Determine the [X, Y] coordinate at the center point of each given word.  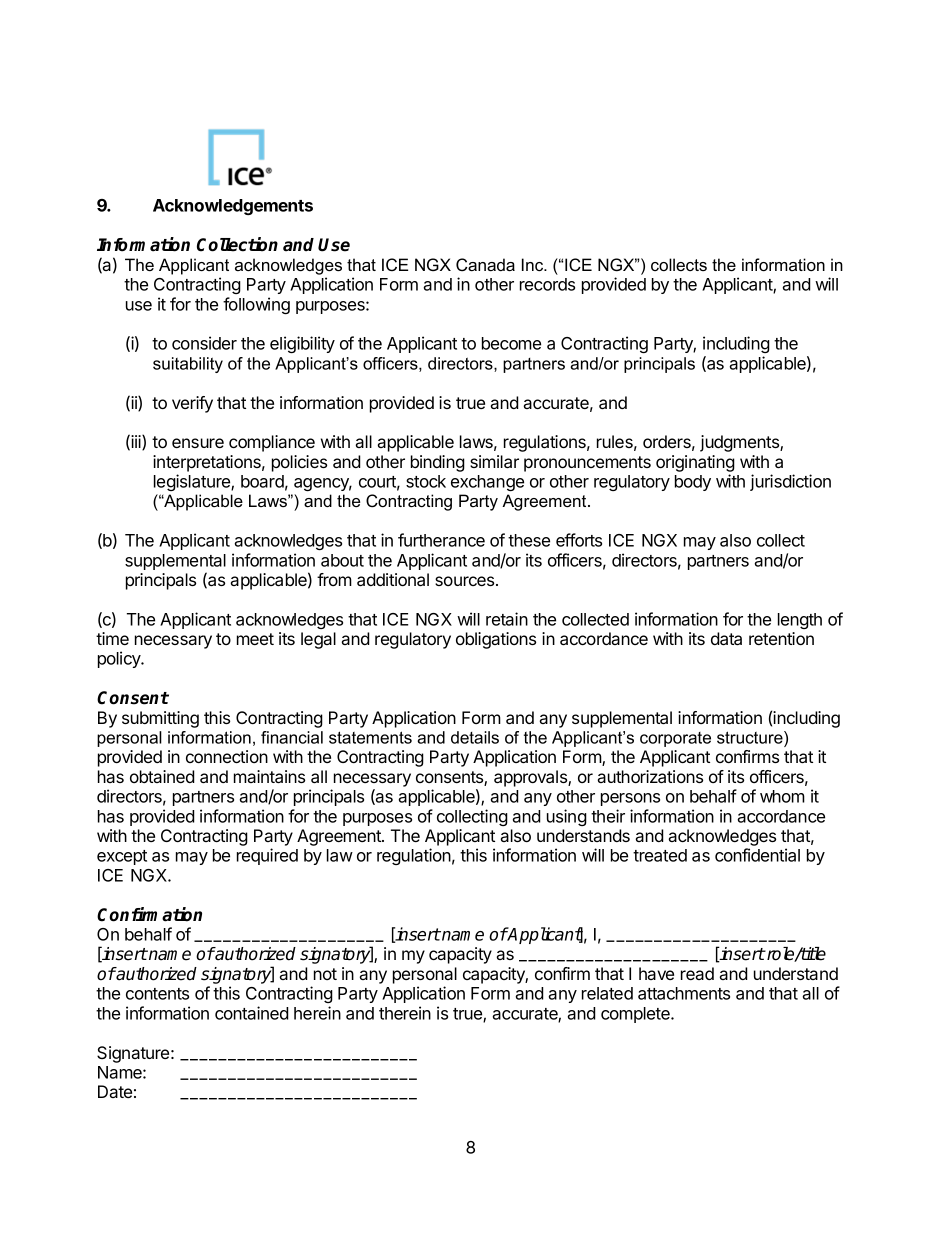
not [325, 974]
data [726, 638]
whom [782, 796]
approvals [531, 778]
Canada [485, 265]
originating [695, 463]
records [547, 284]
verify [192, 404]
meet [255, 639]
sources [466, 581]
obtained [162, 776]
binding [438, 463]
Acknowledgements [233, 207]
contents [157, 994]
